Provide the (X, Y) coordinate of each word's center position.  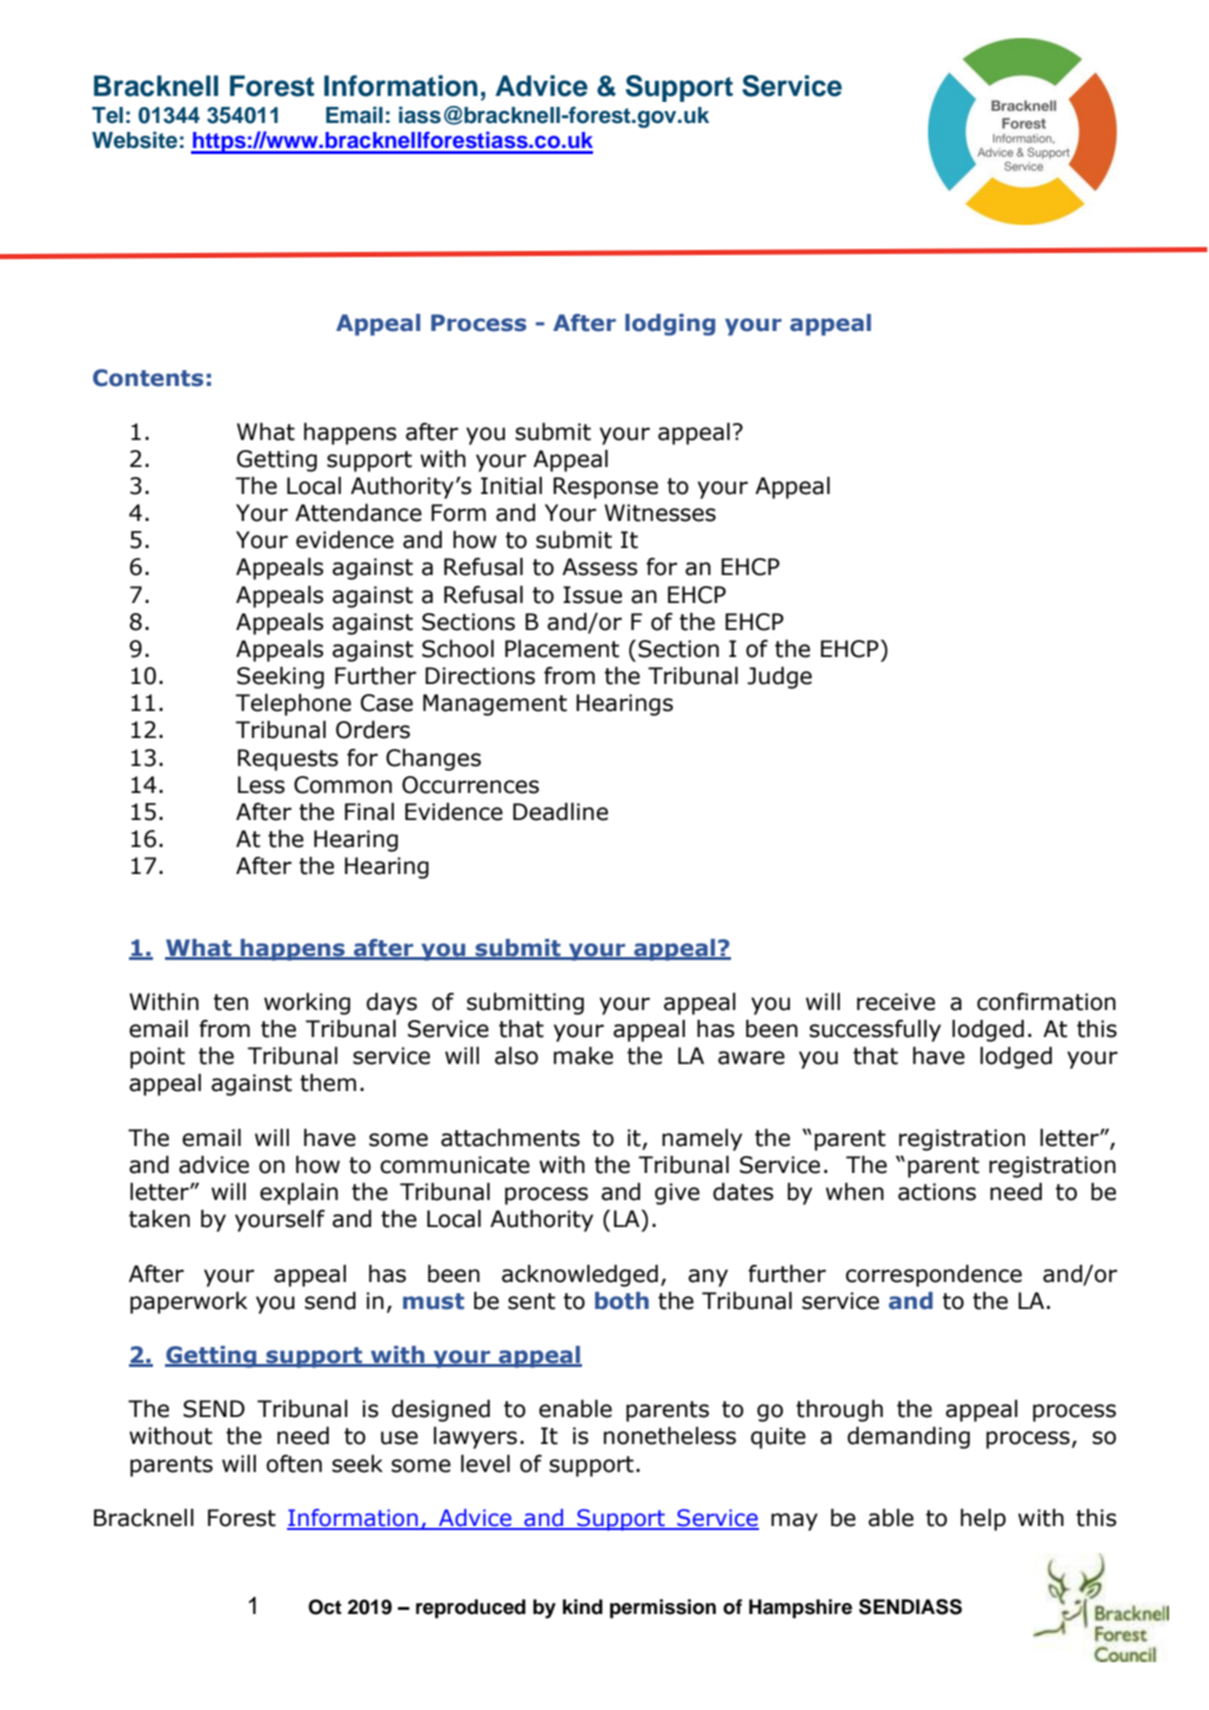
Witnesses (660, 513)
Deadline (560, 811)
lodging (670, 325)
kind (583, 1607)
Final (369, 811)
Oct (325, 1607)
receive (896, 1002)
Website (134, 140)
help (983, 1519)
